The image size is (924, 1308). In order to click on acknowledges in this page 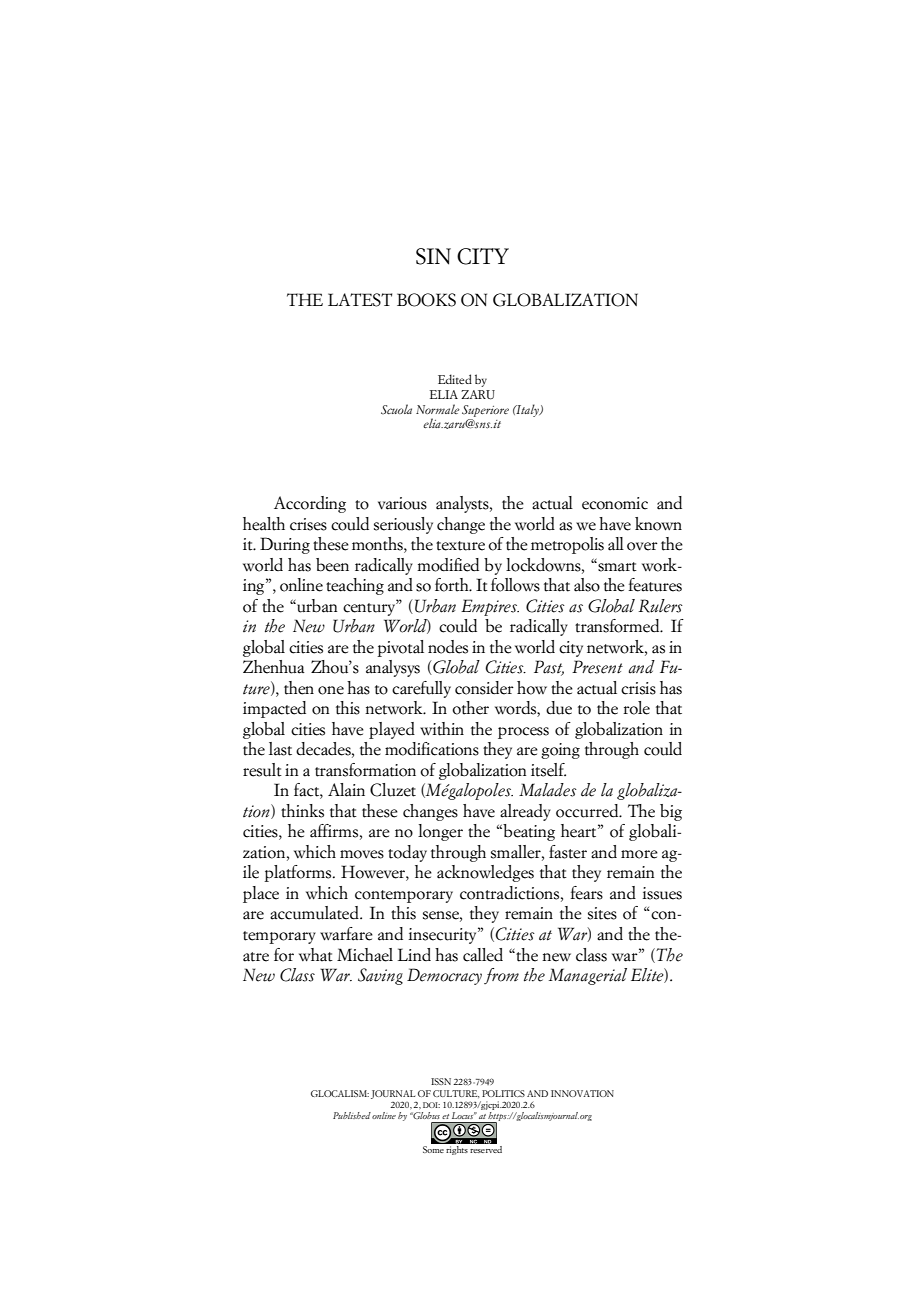, I will do `click(485, 873)`.
